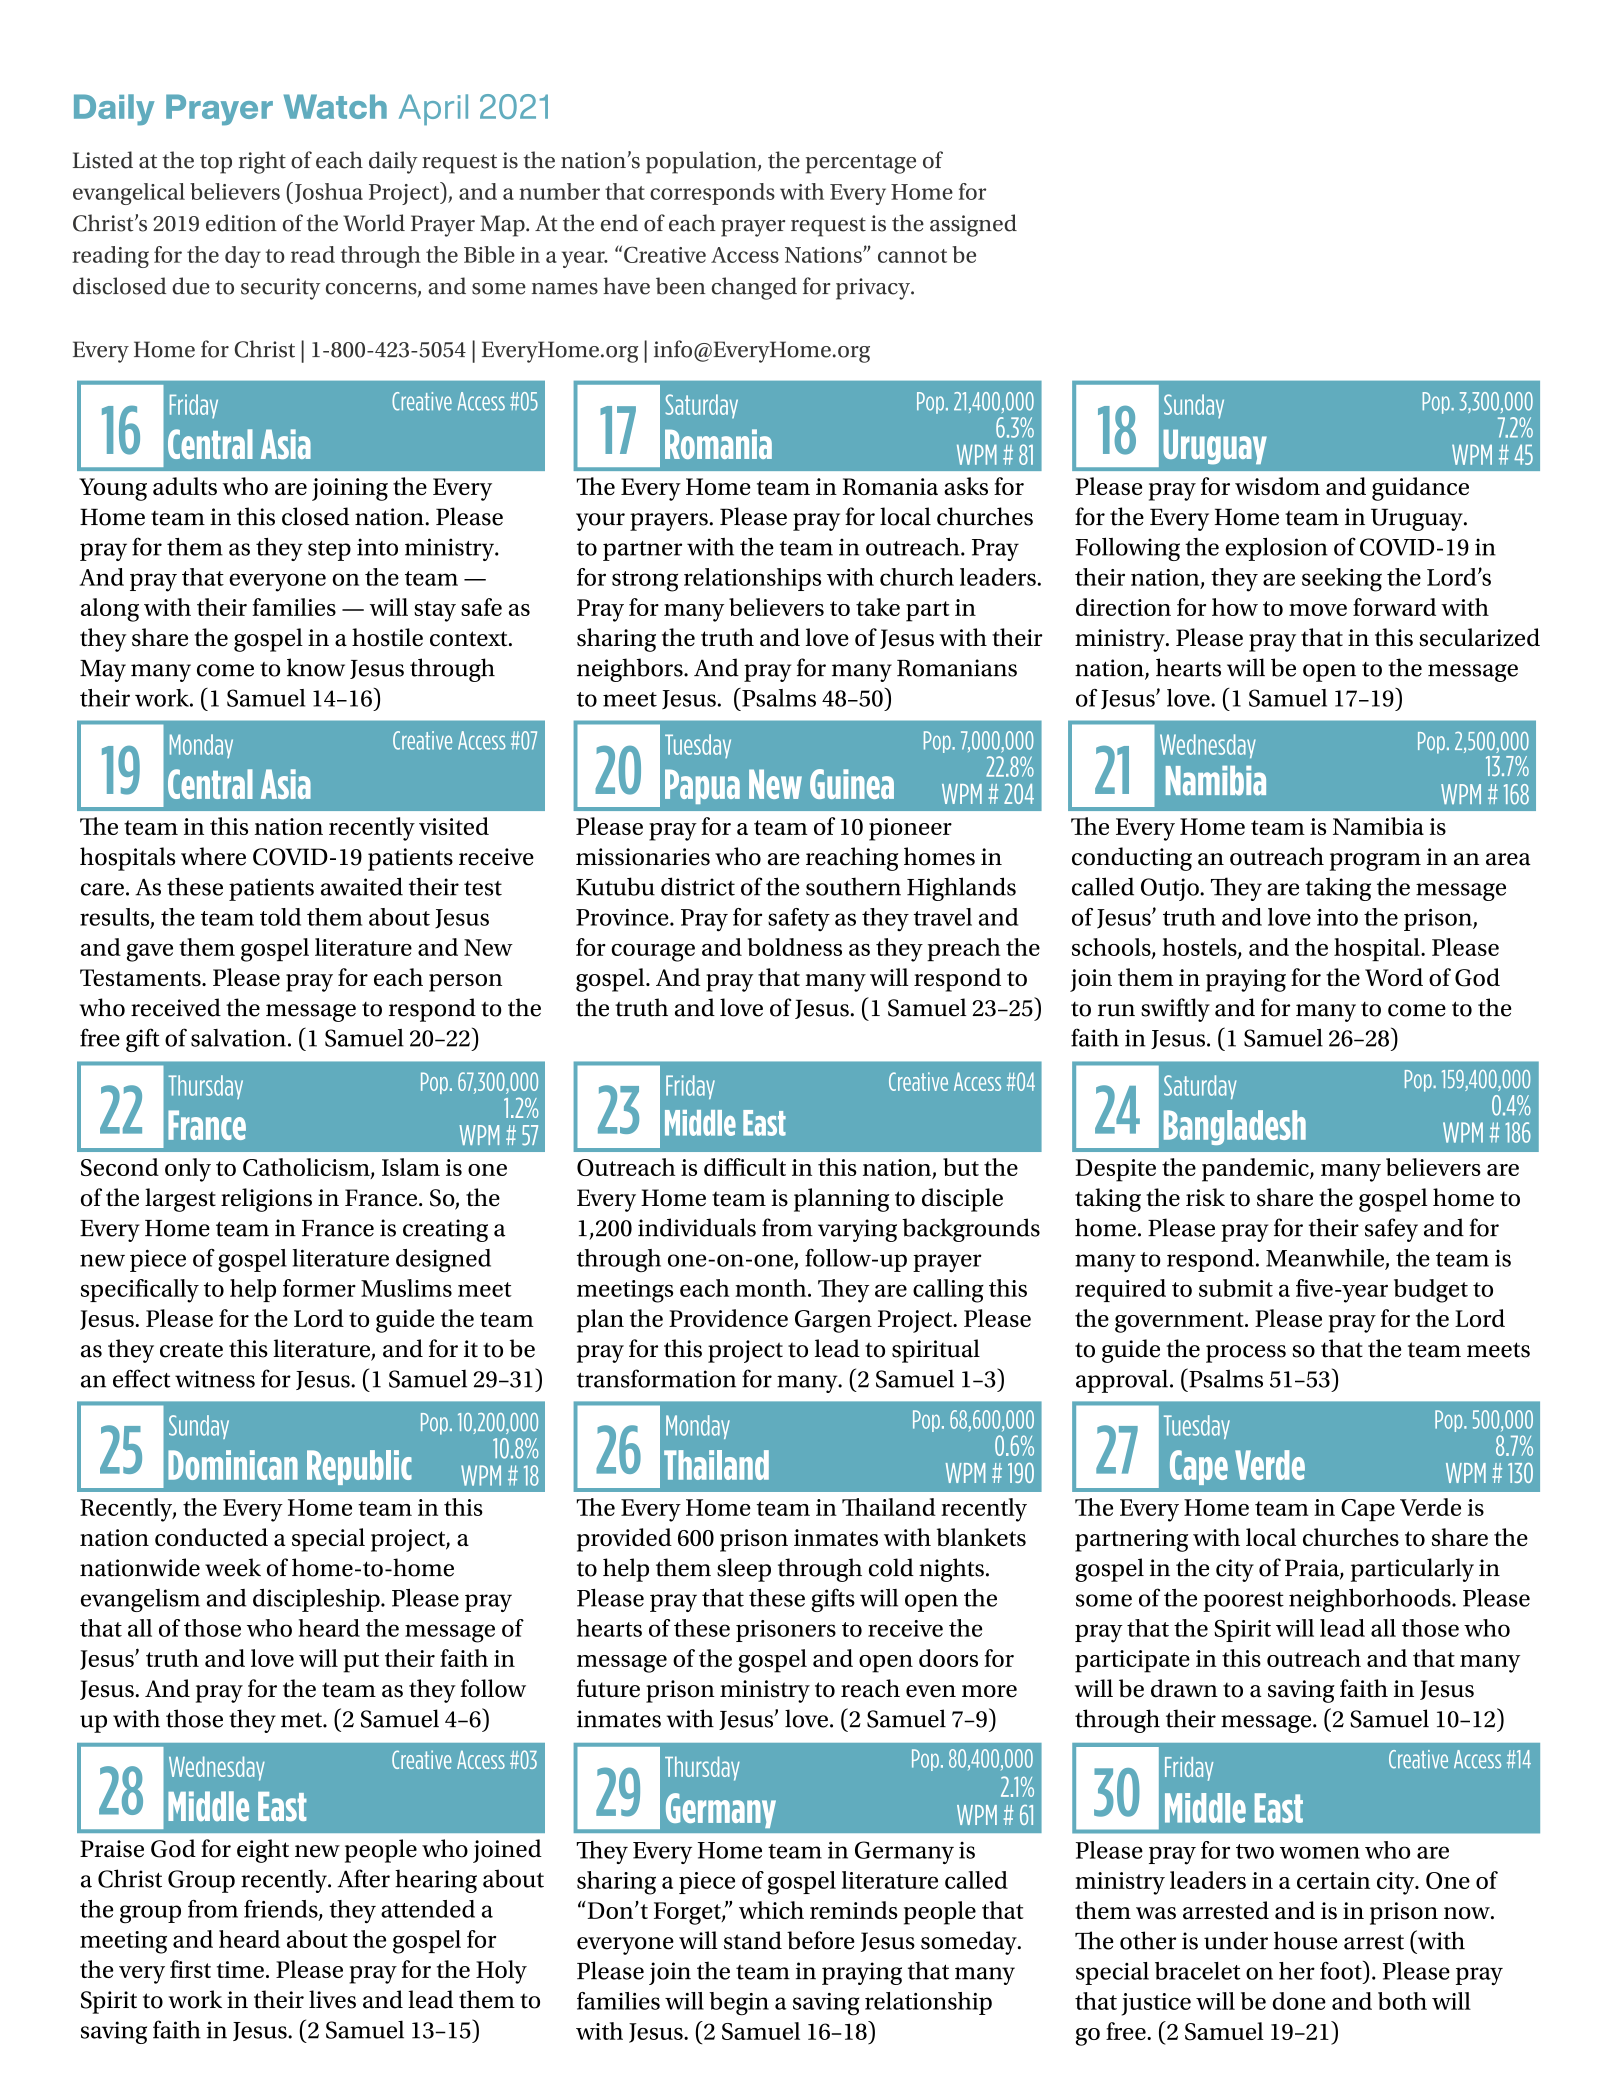 Image resolution: width=1607 pixels, height=2080 pixels. What do you see at coordinates (240, 1969) in the screenshot?
I see `time` at bounding box center [240, 1969].
